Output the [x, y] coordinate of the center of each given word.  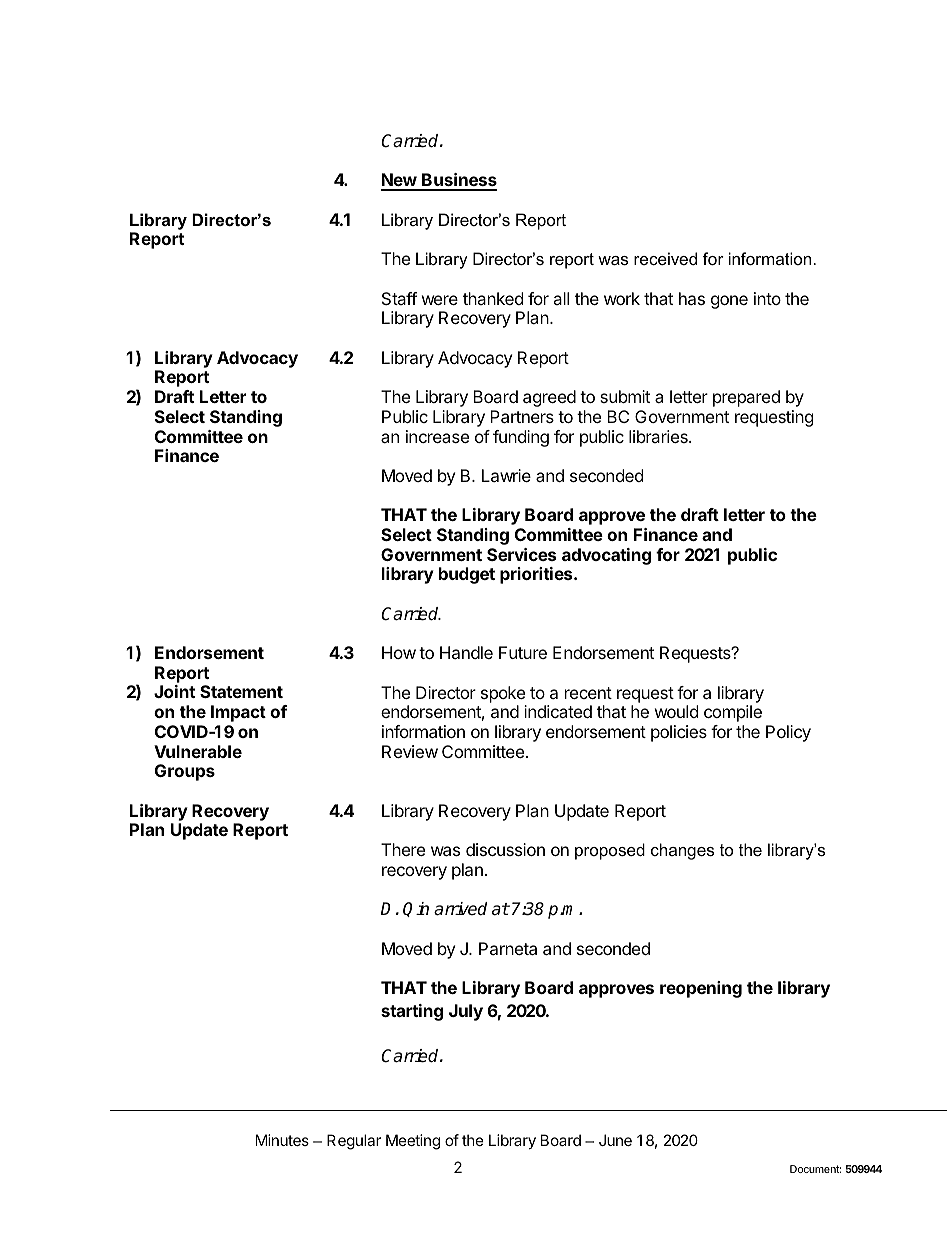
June [615, 1140]
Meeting [413, 1142]
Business [458, 181]
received [665, 258]
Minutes [282, 1140]
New [399, 181]
